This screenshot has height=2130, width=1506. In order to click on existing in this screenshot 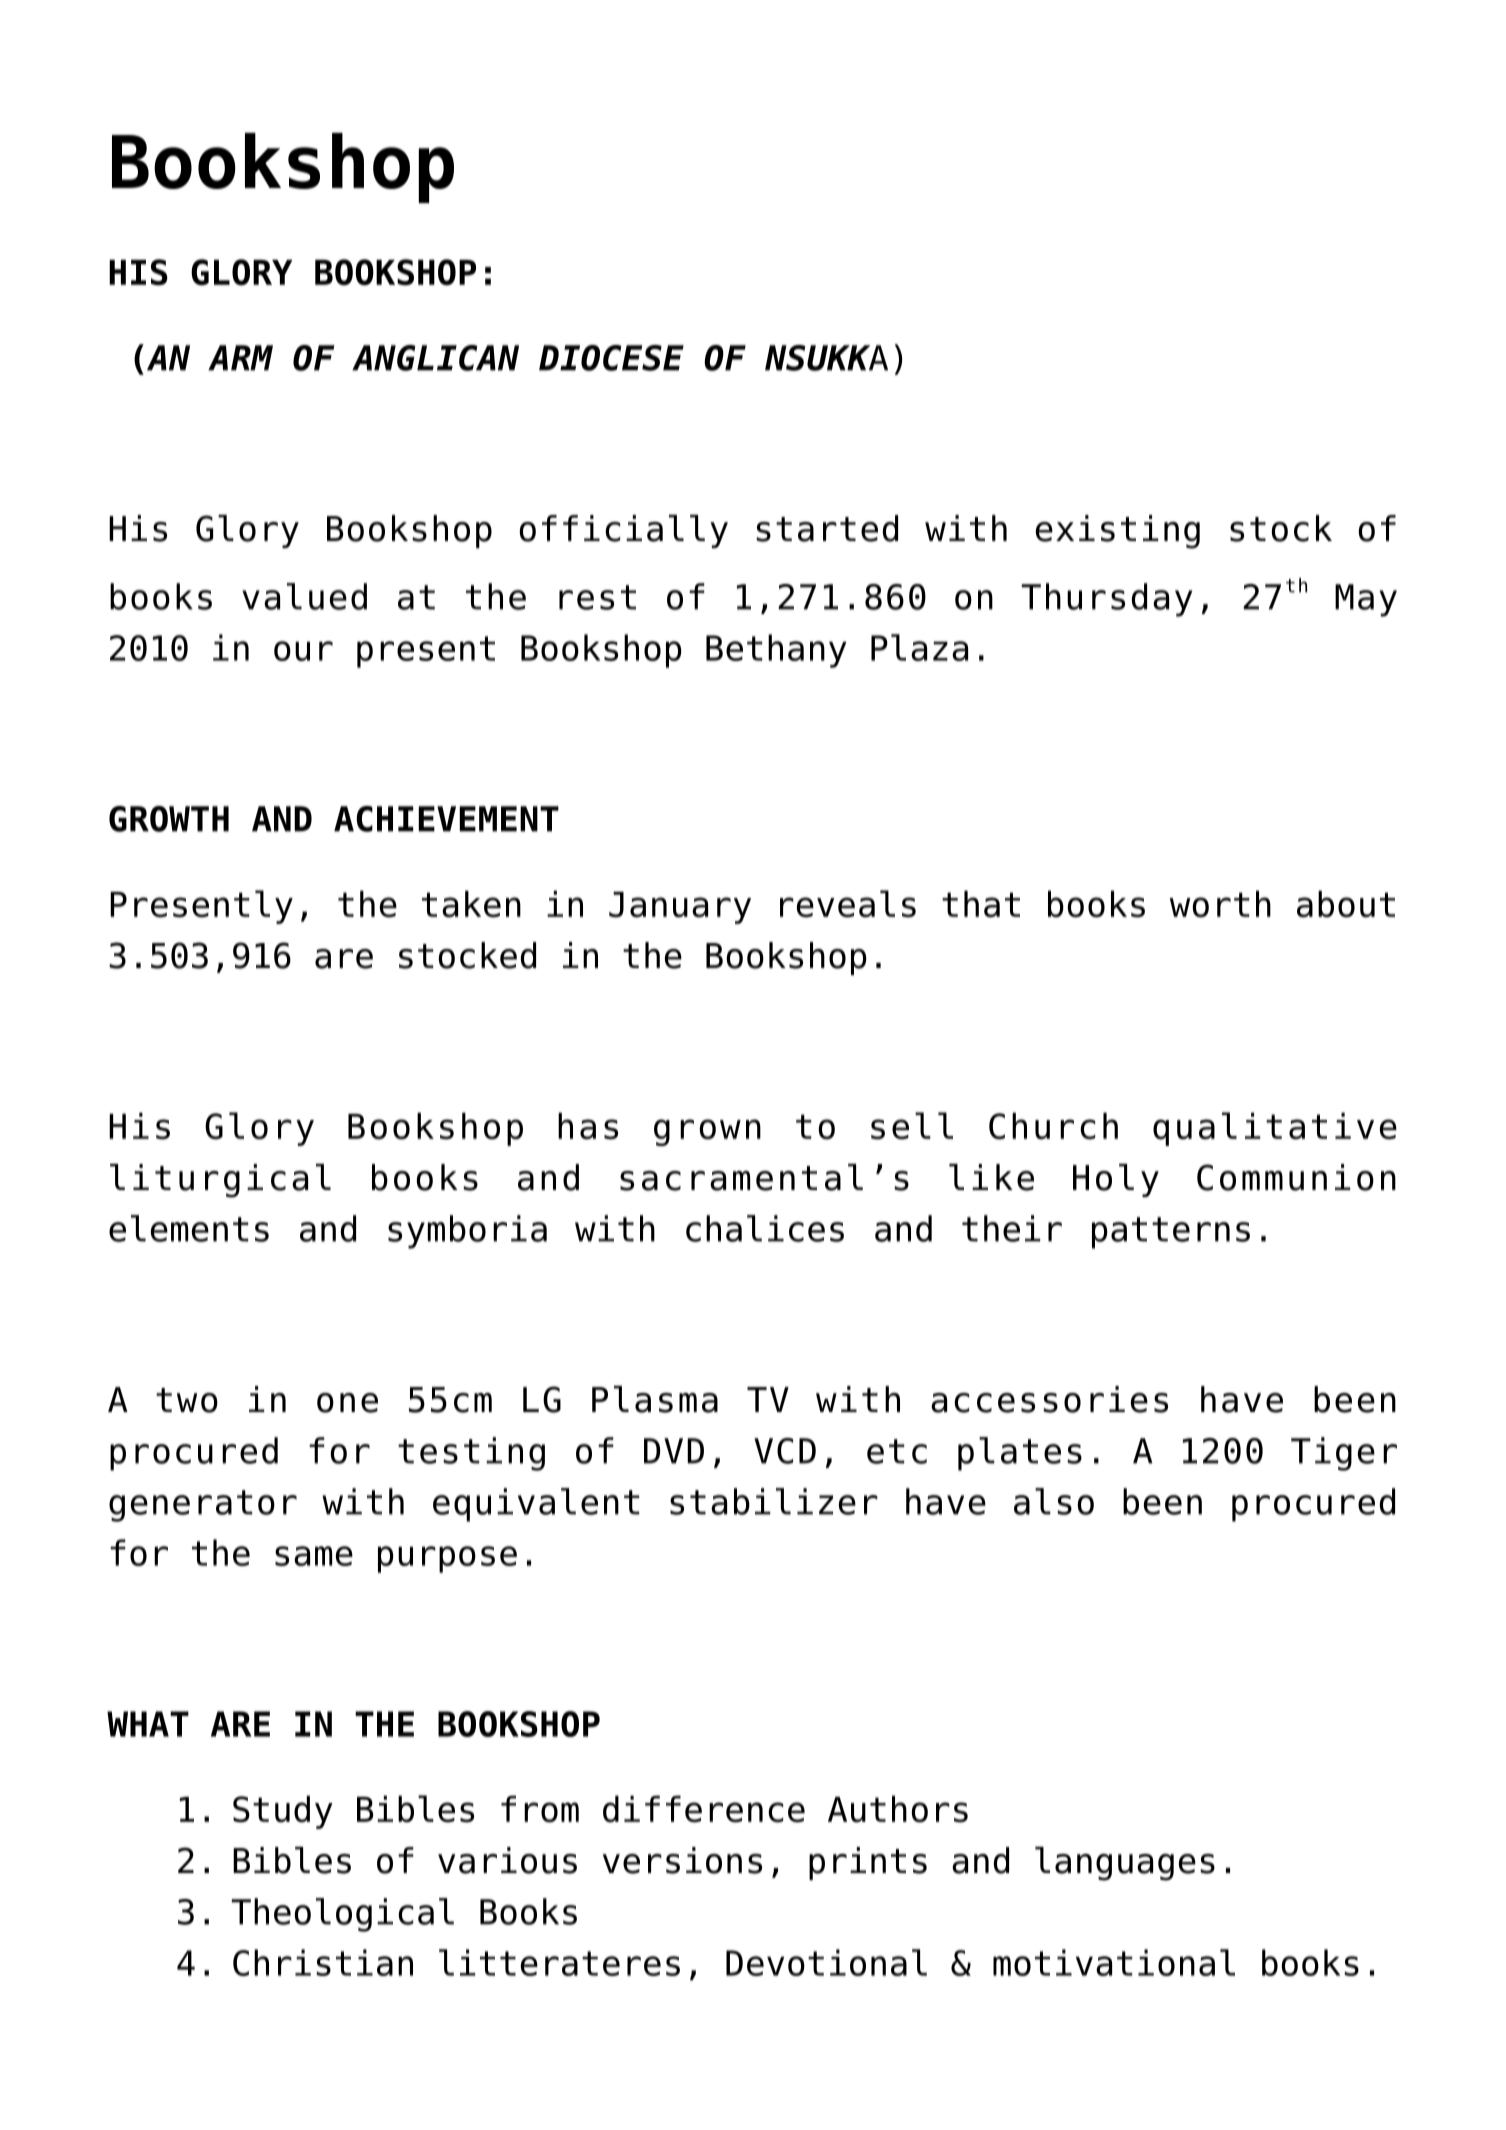, I will do `click(1118, 532)`.
